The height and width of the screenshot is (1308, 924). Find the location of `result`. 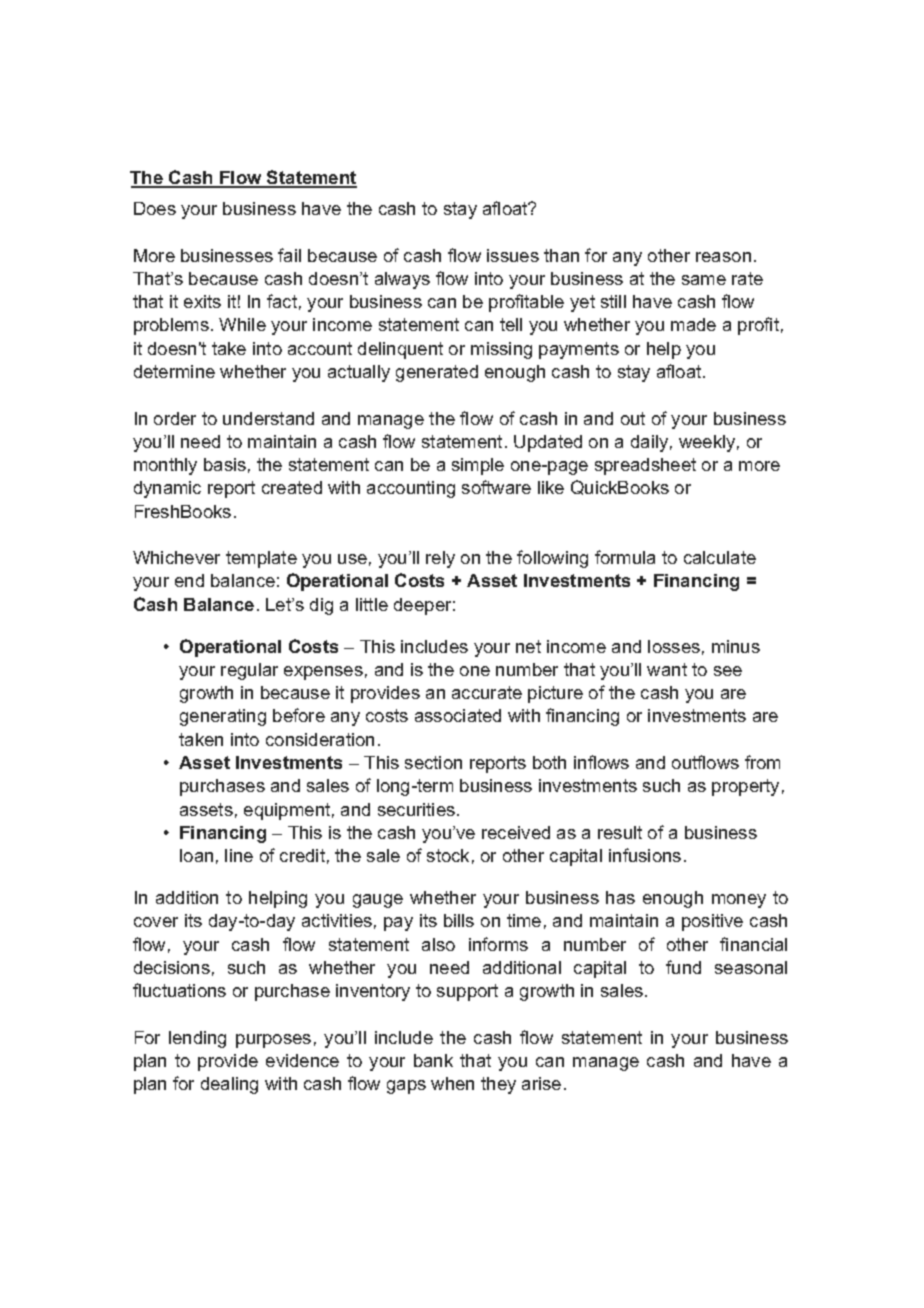

result is located at coordinates (620, 832).
